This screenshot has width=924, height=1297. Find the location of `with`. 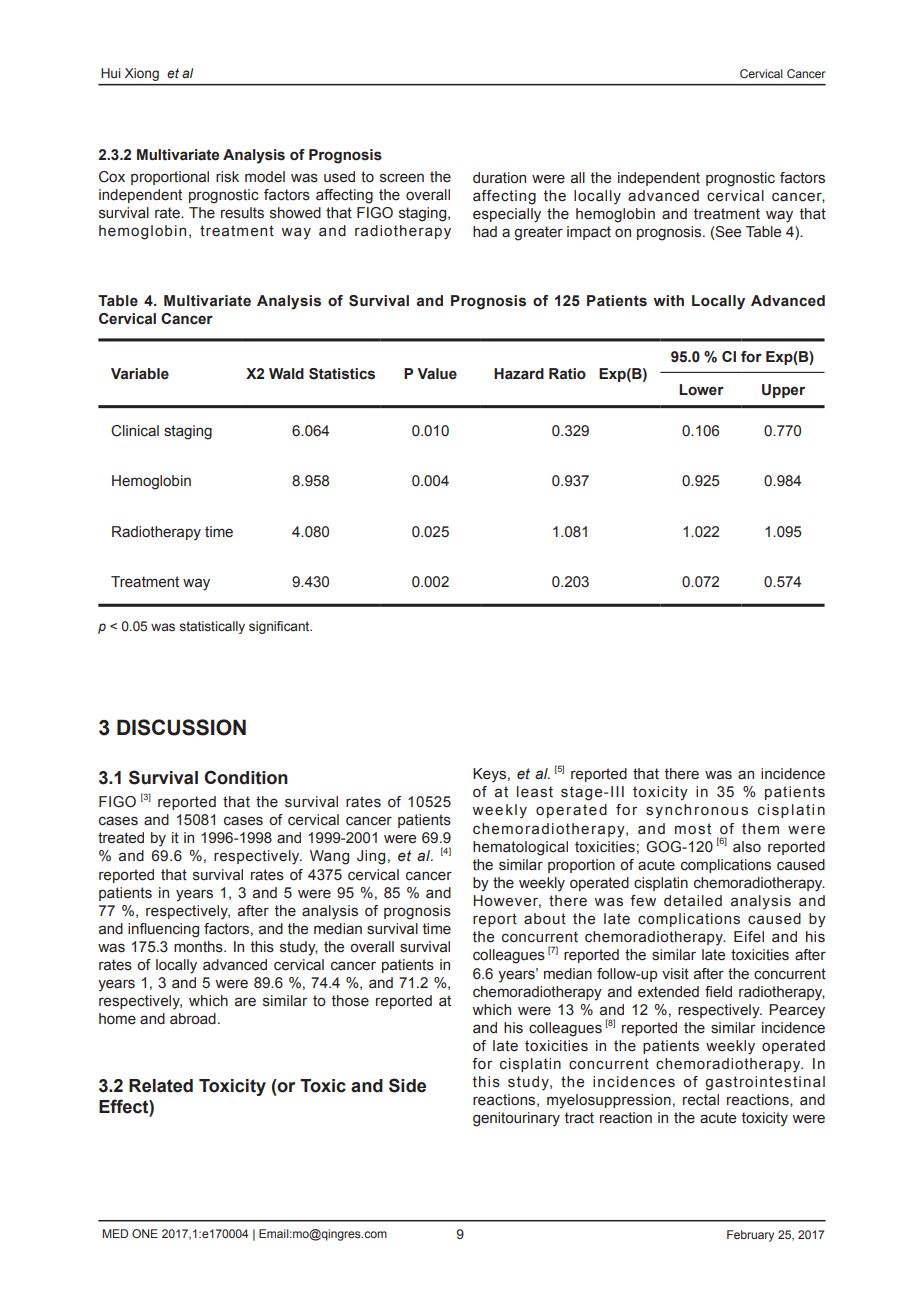

with is located at coordinates (668, 301).
